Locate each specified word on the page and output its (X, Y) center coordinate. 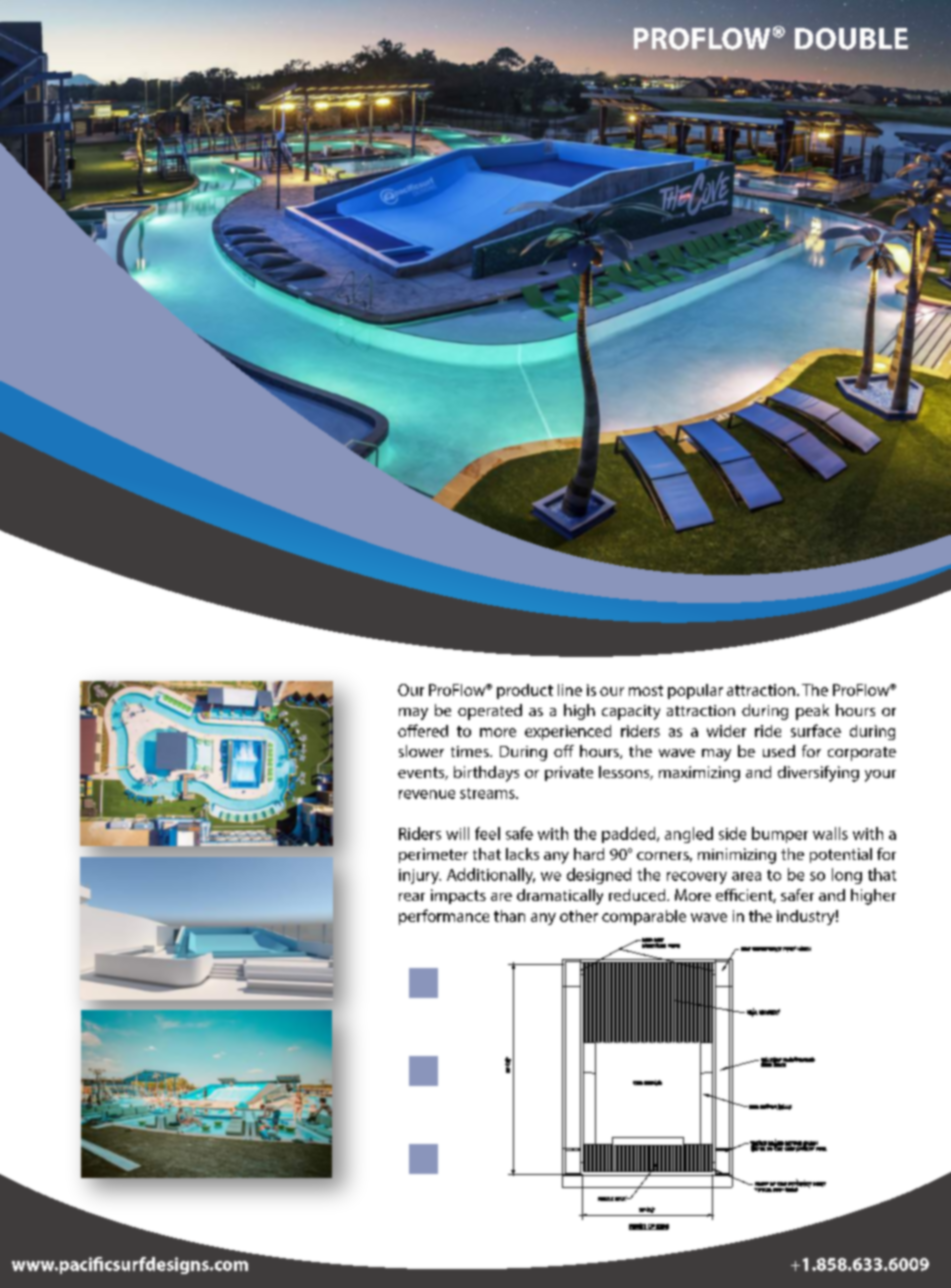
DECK (621, 1198)
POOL (821, 1149)
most (646, 690)
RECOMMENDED (798, 1060)
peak (812, 712)
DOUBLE (851, 39)
